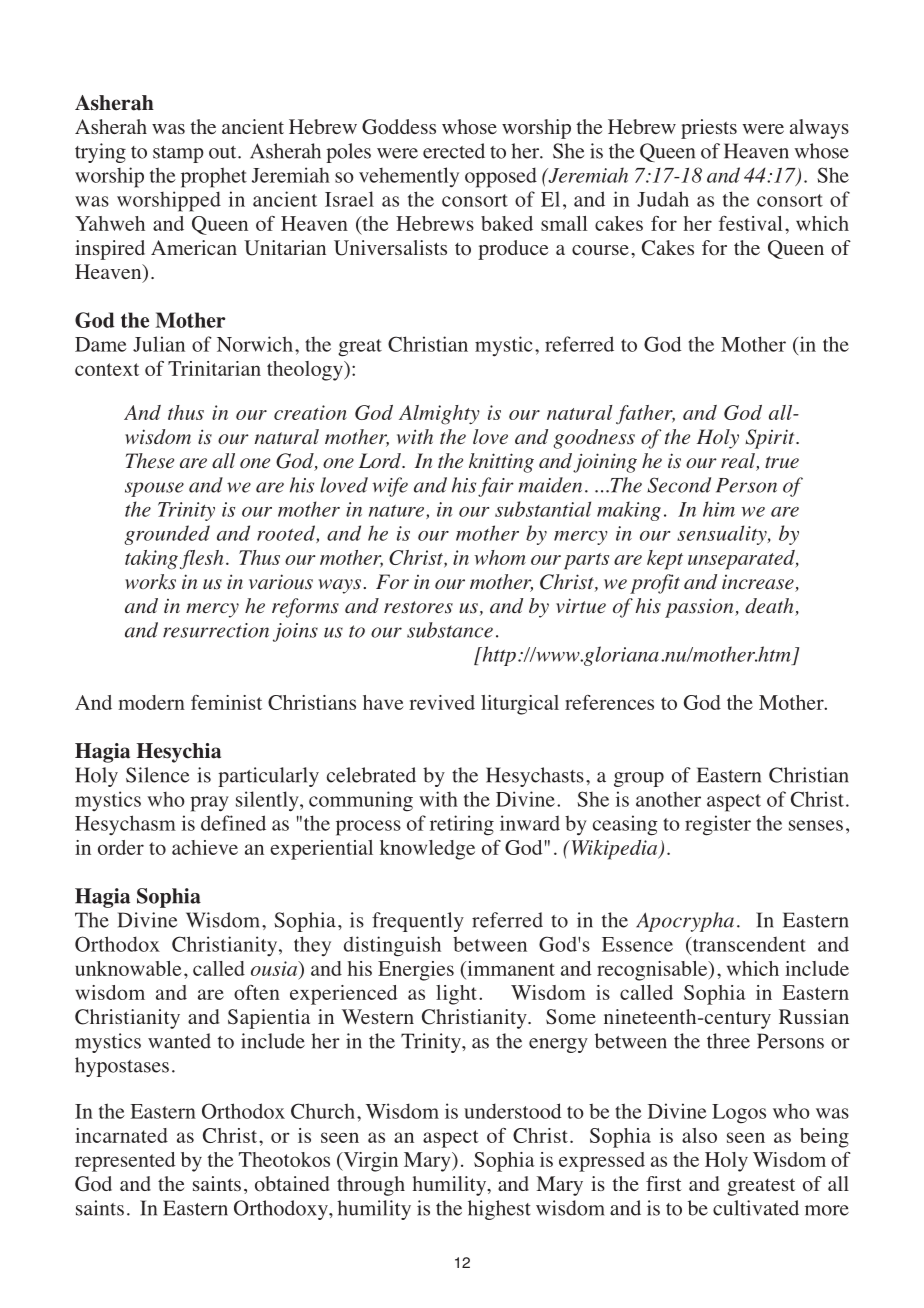 The width and height of the document is (924, 1308). I want to click on unknowable, so click(128, 968).
